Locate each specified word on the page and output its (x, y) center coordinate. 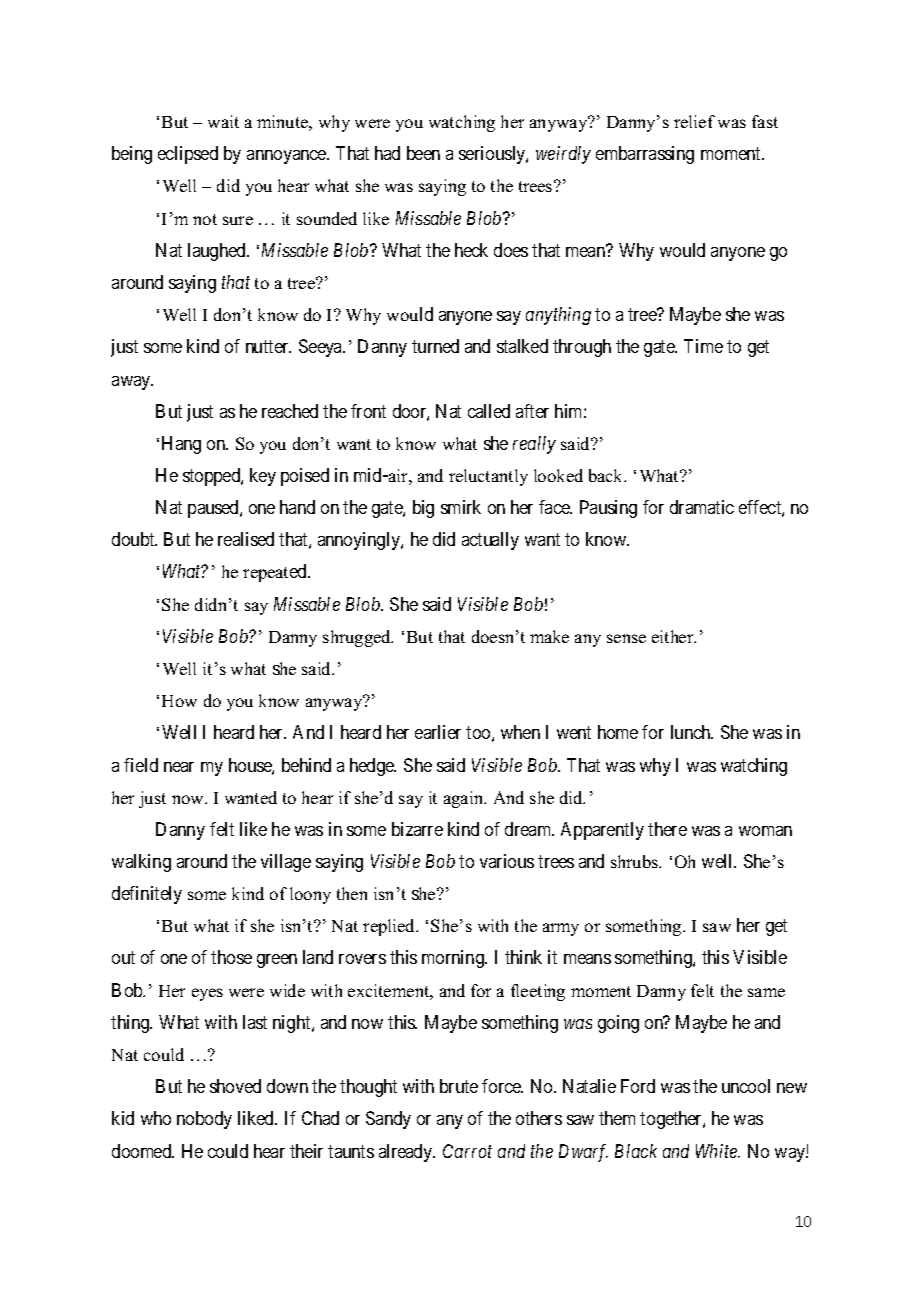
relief (694, 121)
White (718, 1151)
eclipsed (188, 155)
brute (459, 1086)
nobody (204, 1120)
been (423, 153)
